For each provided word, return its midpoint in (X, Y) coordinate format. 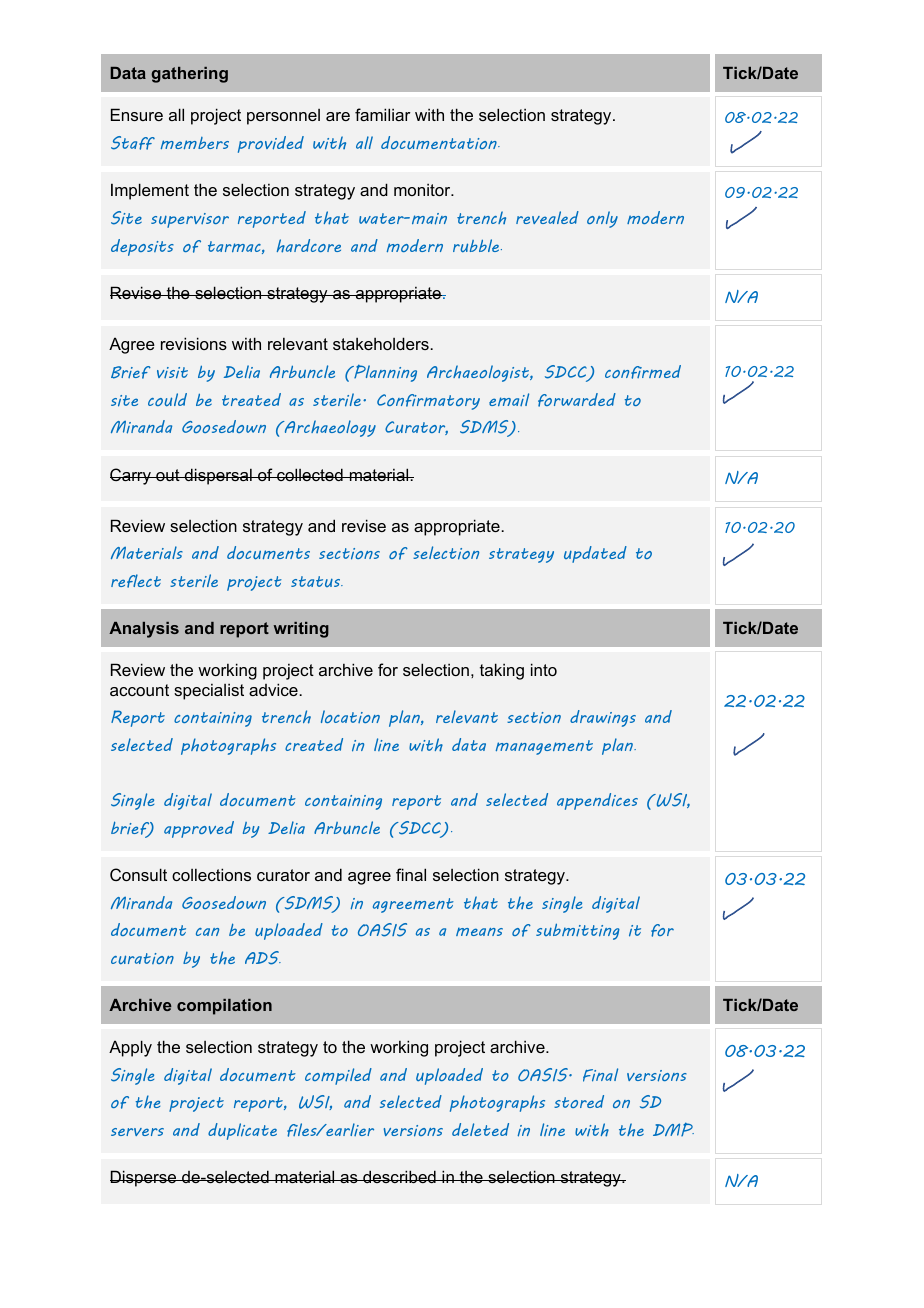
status (317, 581)
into (544, 669)
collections (211, 874)
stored (579, 1101)
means (479, 931)
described (399, 1176)
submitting (578, 931)
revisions (194, 343)
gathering (189, 75)
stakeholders (382, 343)
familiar (383, 114)
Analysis (144, 630)
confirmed (643, 372)
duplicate (242, 1131)
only (602, 219)
